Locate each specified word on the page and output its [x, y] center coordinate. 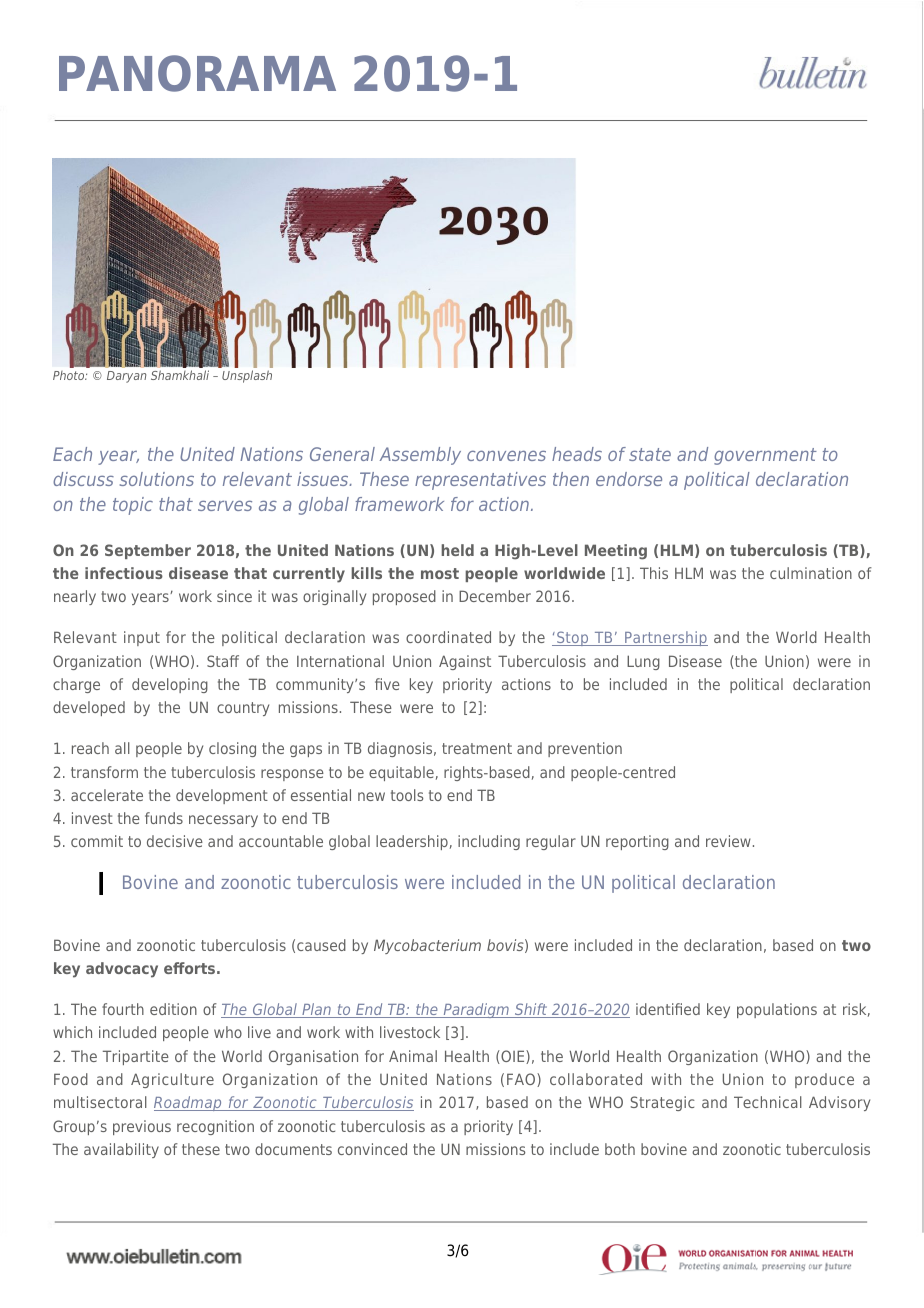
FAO [522, 1080]
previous [142, 1127]
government [765, 456]
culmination [811, 573]
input [142, 638]
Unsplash [247, 376]
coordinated [448, 637]
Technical [768, 1102]
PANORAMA [197, 73]
